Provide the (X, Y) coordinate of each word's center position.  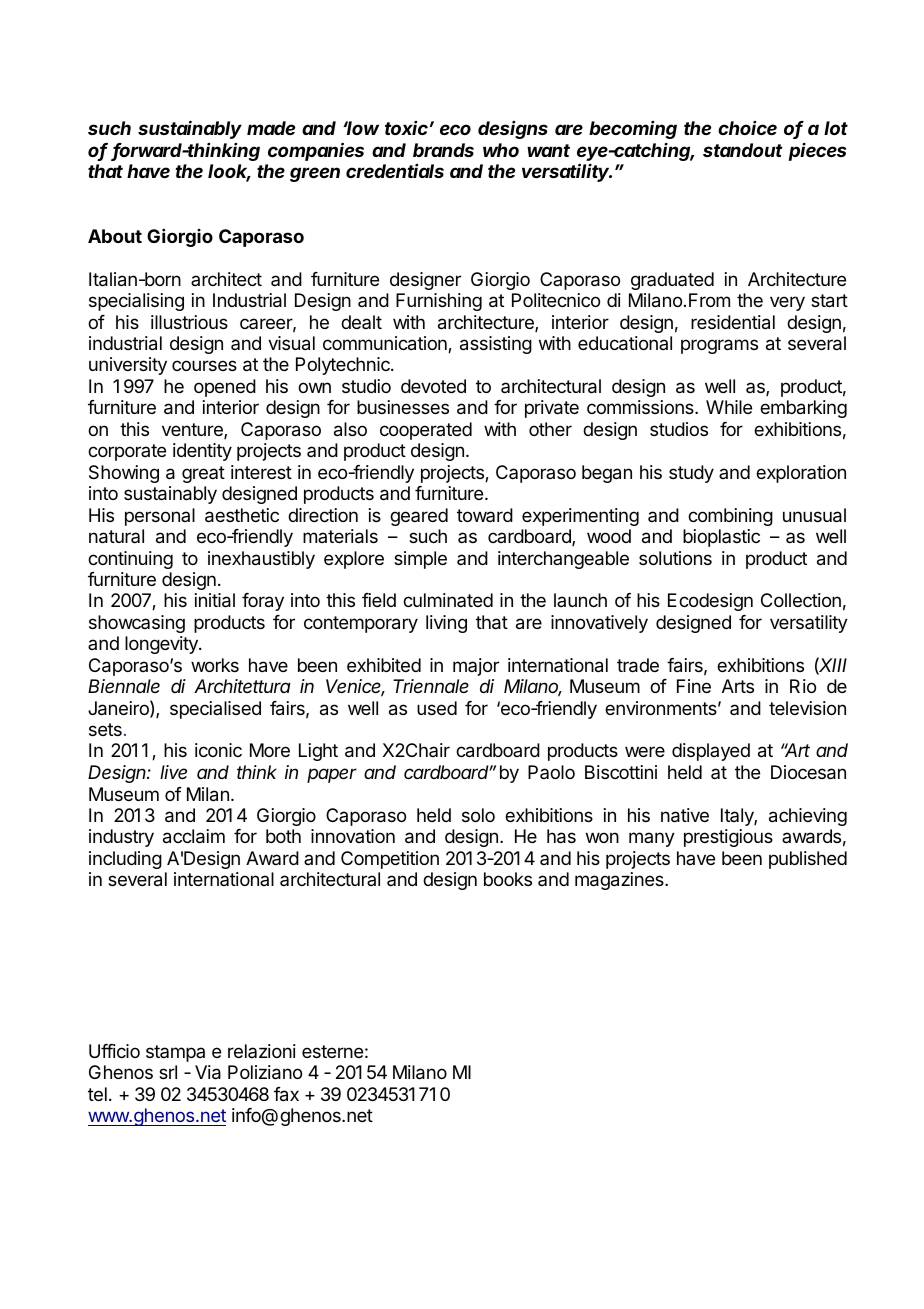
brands (443, 150)
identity (202, 452)
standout (743, 150)
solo (478, 815)
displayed (711, 752)
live (173, 772)
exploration (801, 474)
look (229, 173)
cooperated (426, 431)
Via (208, 1072)
